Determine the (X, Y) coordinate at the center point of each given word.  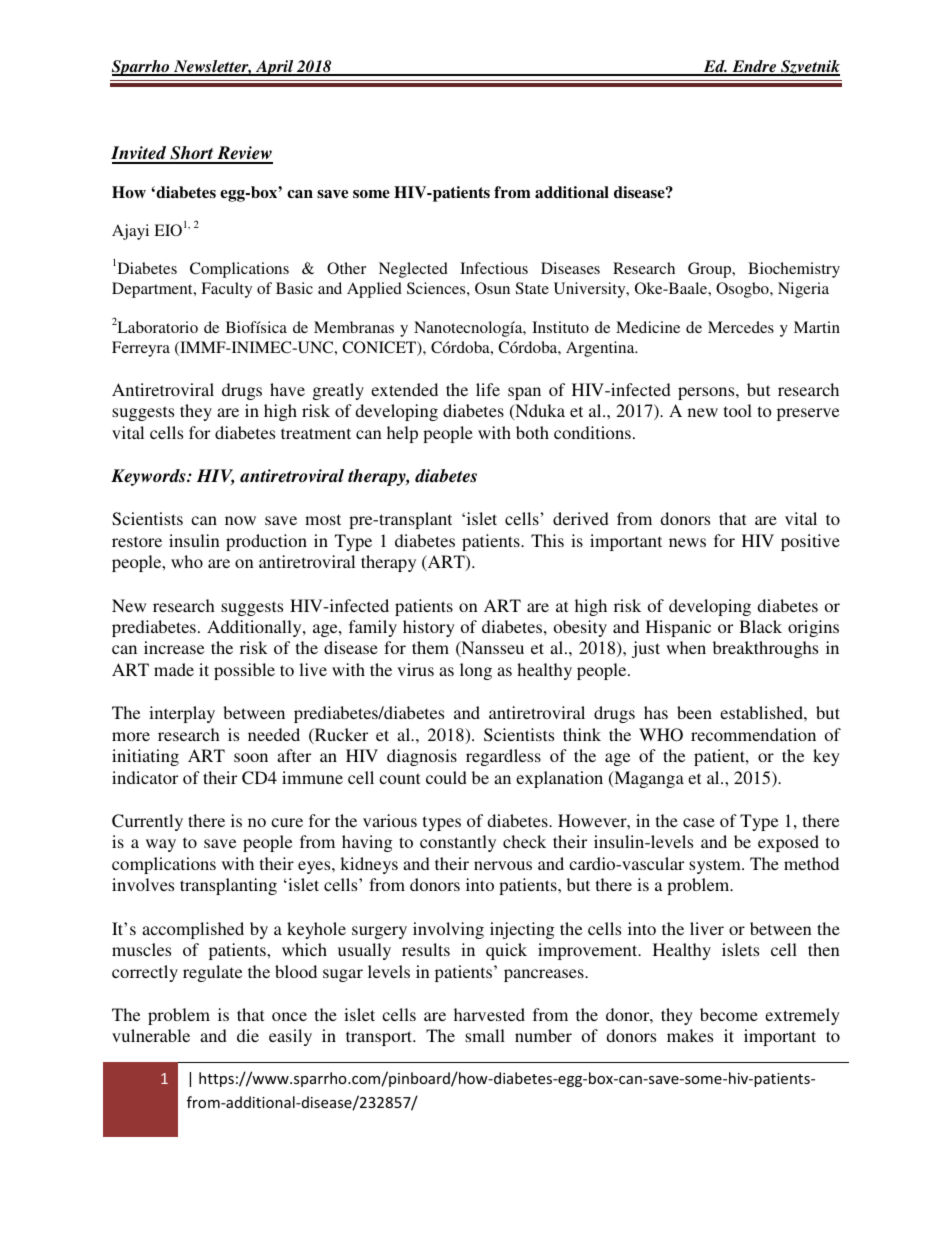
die (248, 1035)
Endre (754, 67)
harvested (489, 1014)
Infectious (494, 268)
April (275, 68)
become (729, 1014)
